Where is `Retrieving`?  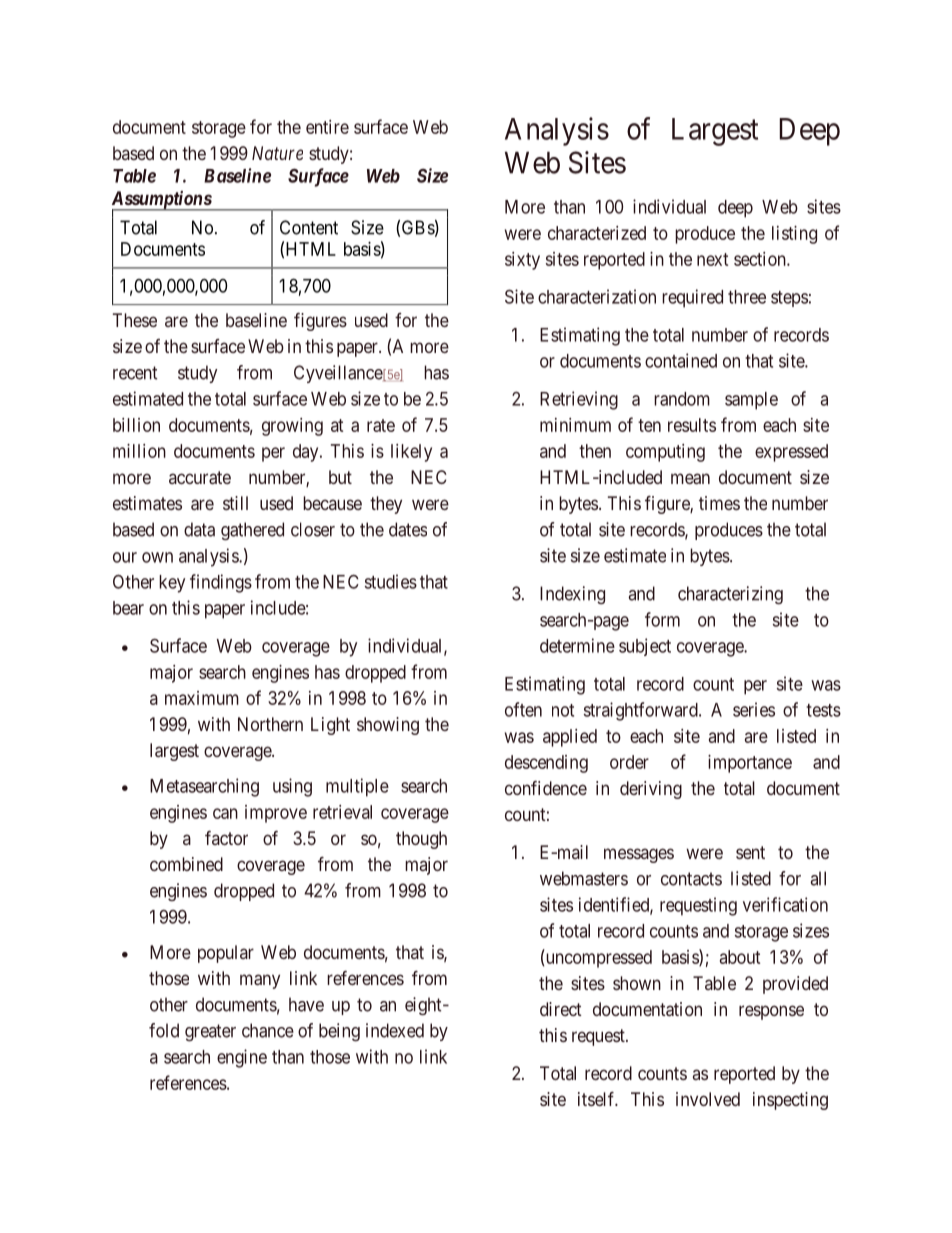 Retrieving is located at coordinates (579, 400).
